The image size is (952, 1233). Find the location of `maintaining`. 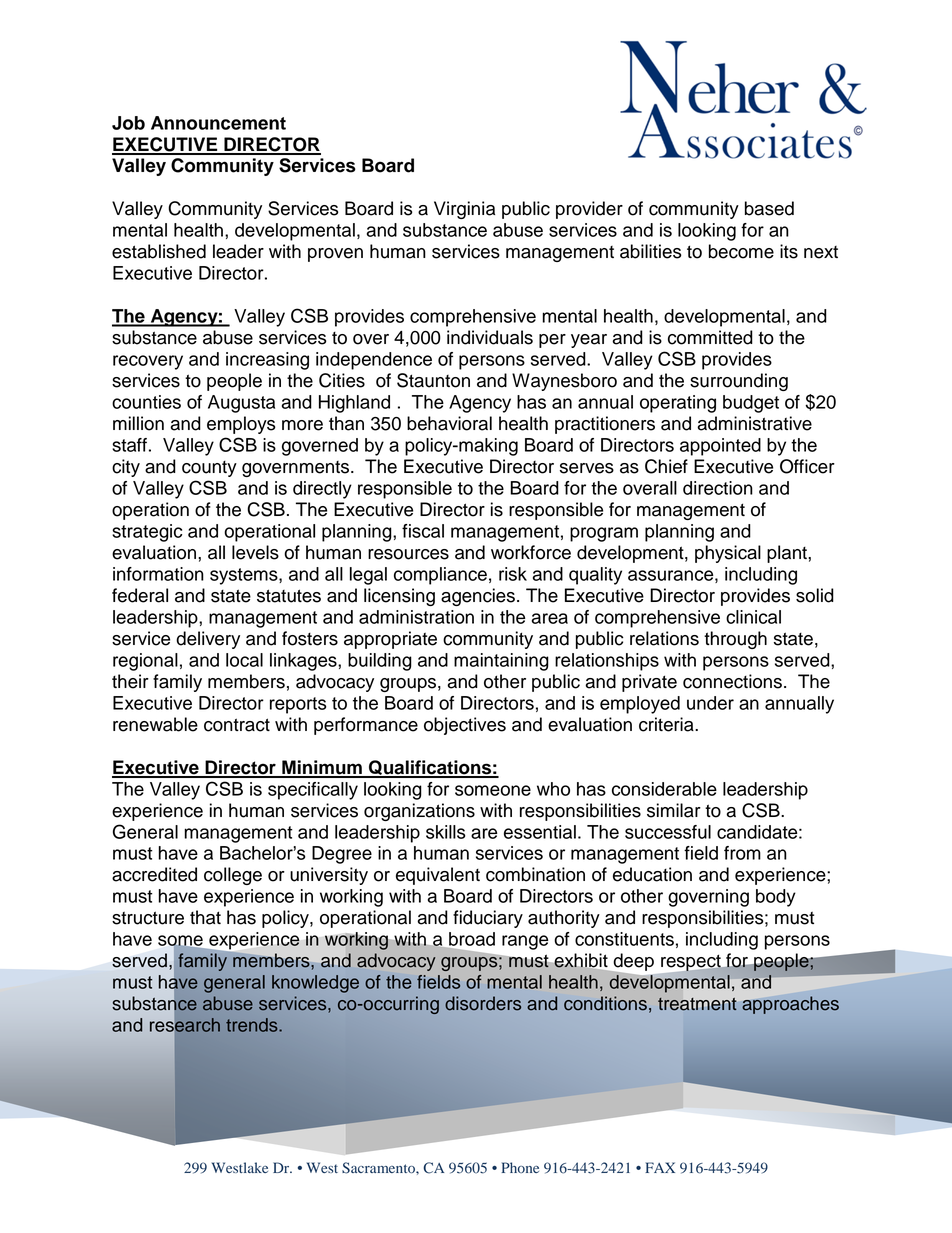

maintaining is located at coordinates (501, 662).
